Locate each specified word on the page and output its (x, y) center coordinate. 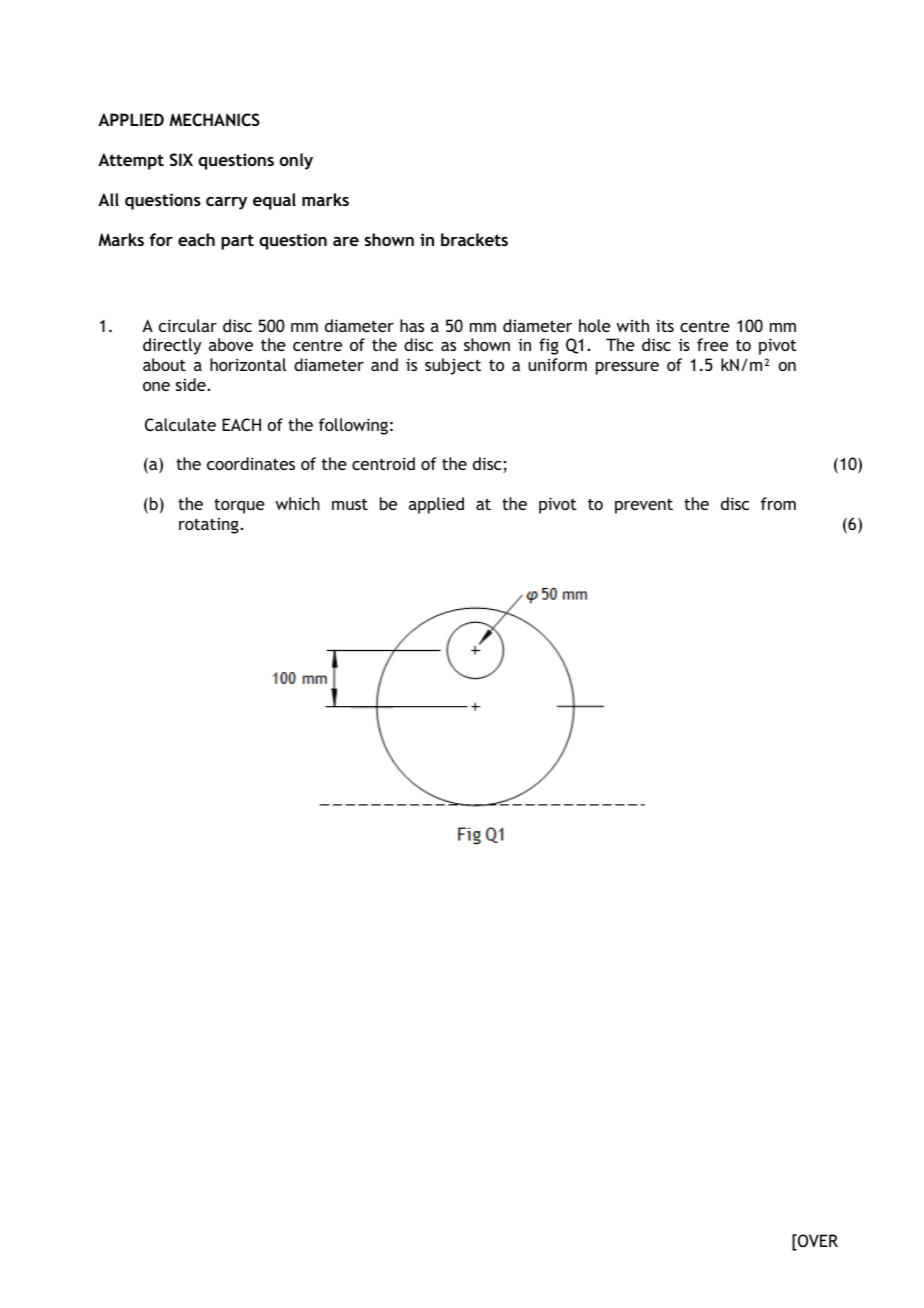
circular (188, 325)
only (296, 161)
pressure (627, 368)
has (412, 325)
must (350, 504)
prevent (644, 506)
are (346, 241)
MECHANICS (214, 119)
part (237, 242)
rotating (209, 526)
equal (274, 201)
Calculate (180, 424)
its (665, 325)
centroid (383, 463)
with (632, 325)
